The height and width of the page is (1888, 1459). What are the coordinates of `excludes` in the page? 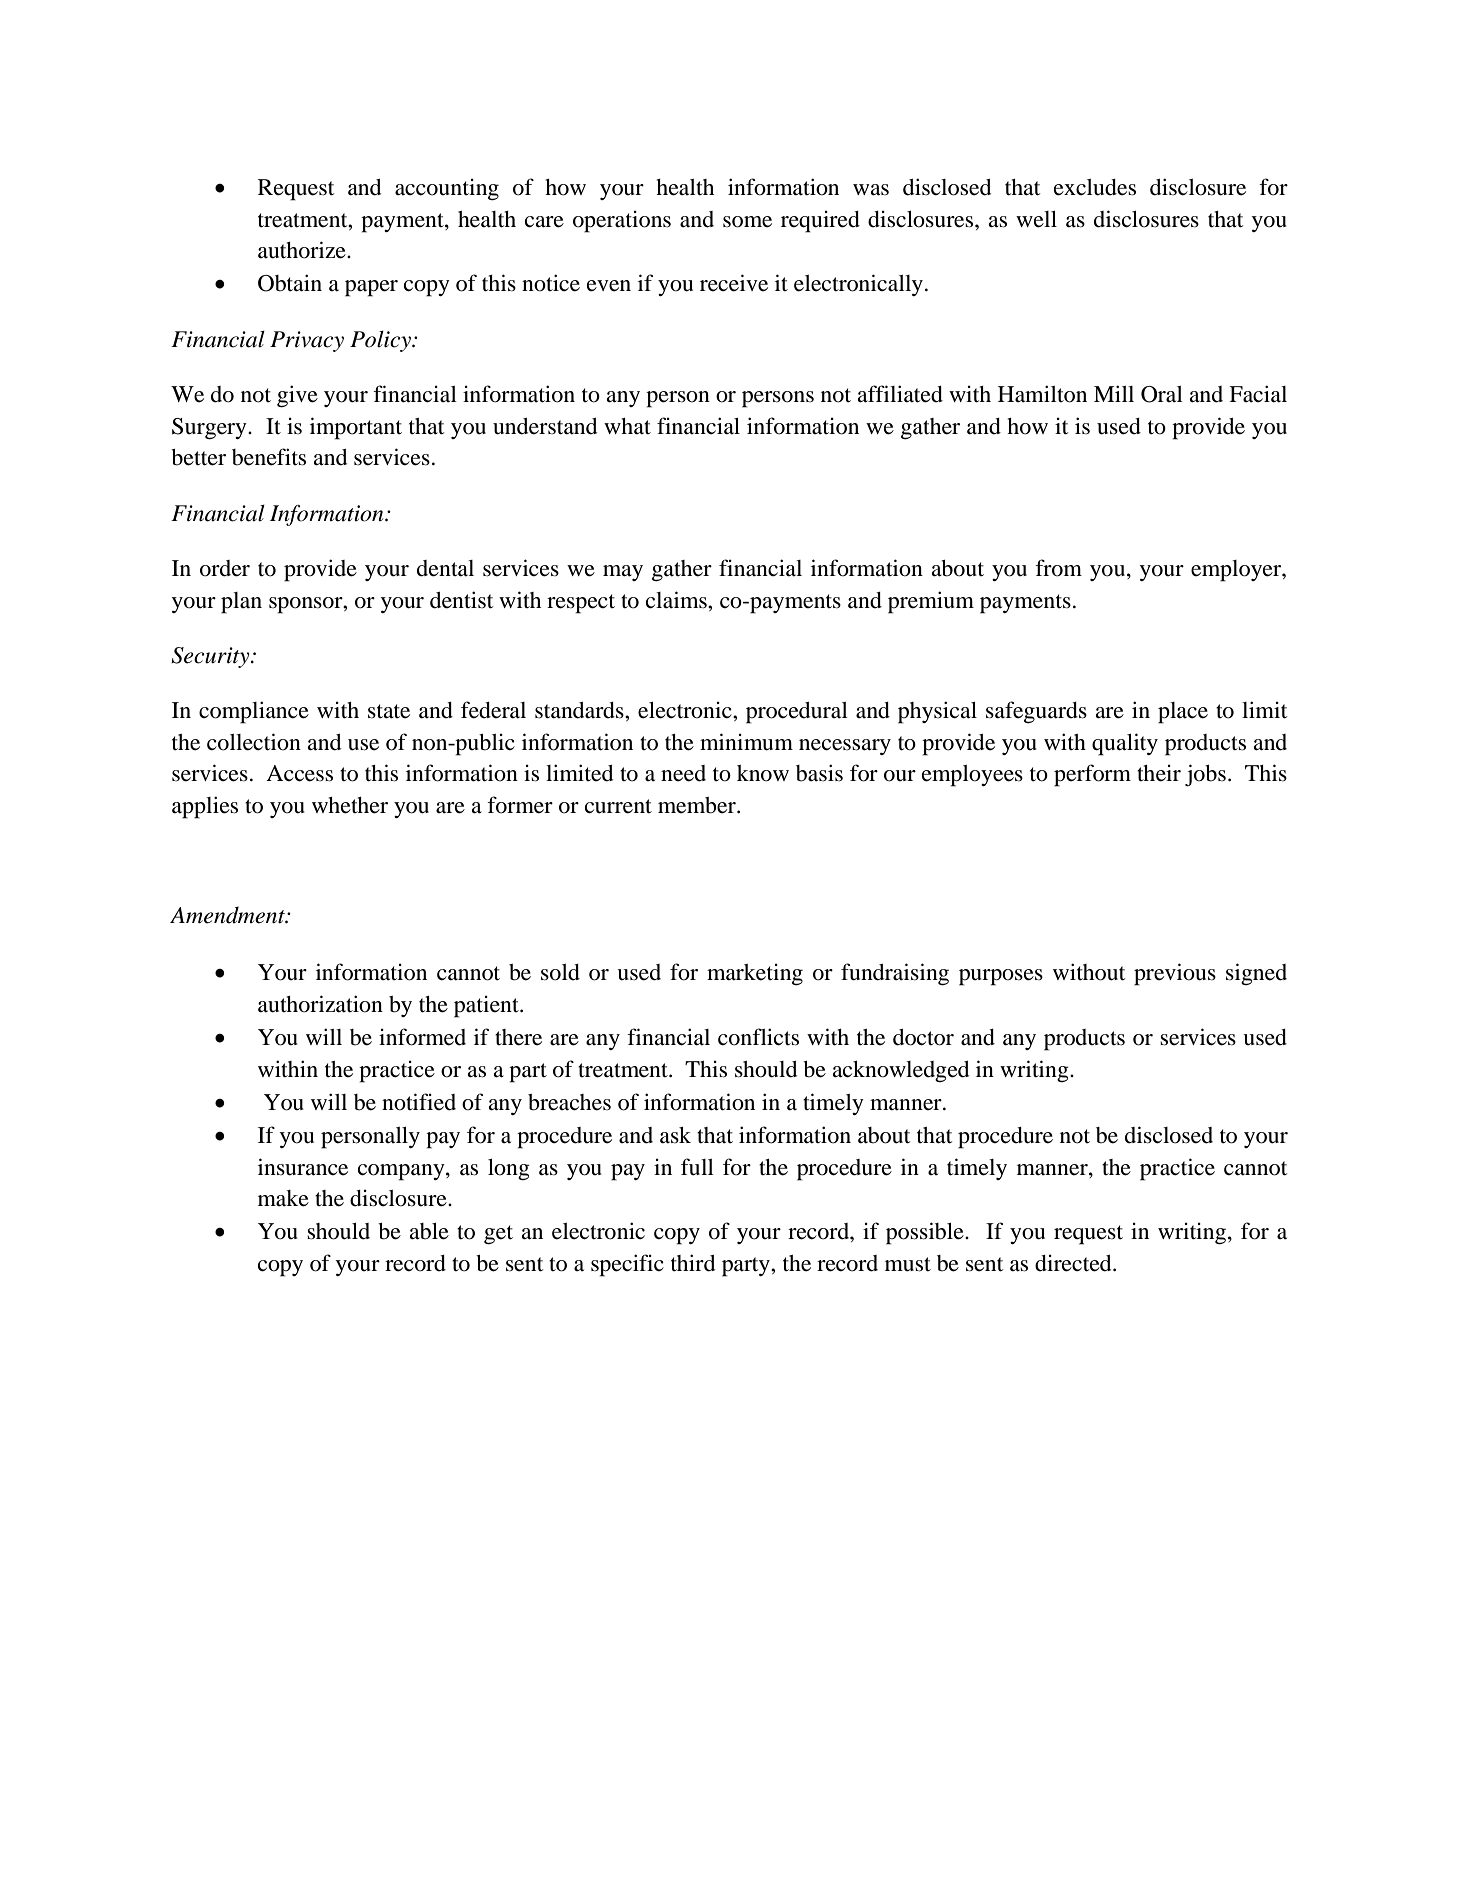 It's located at (1095, 187).
